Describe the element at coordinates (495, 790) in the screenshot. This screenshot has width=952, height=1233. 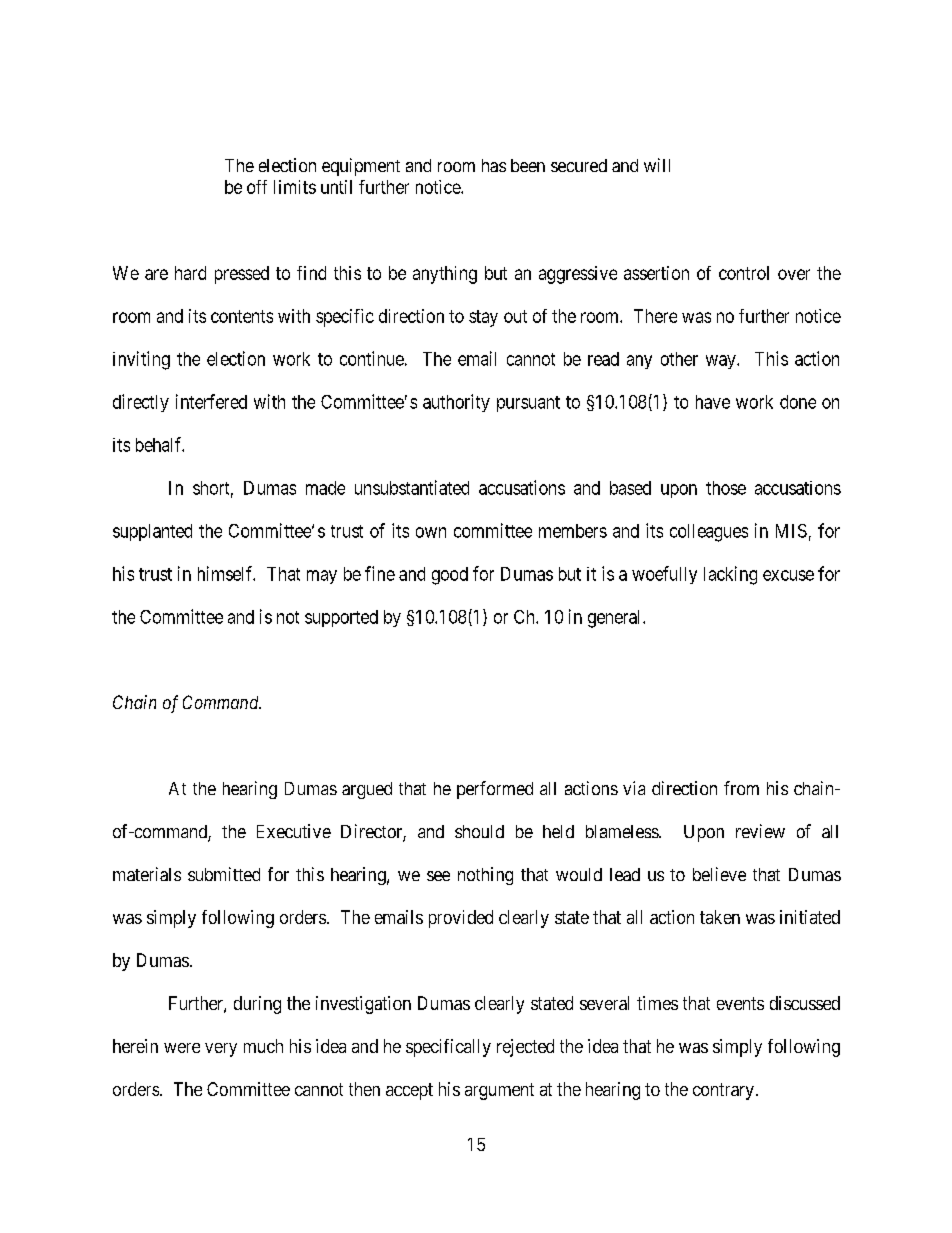
I see `performed` at that location.
